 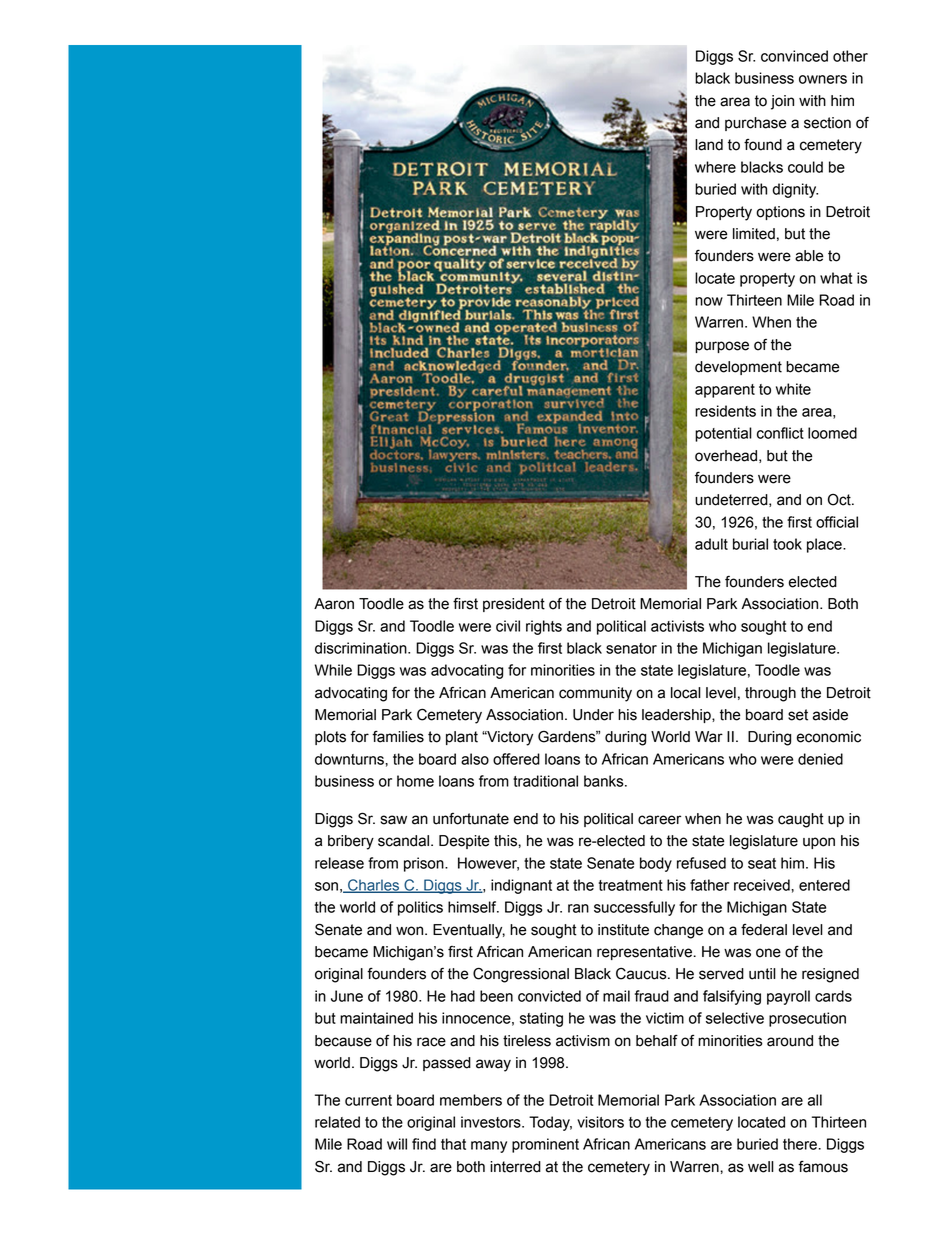 I want to click on land, so click(x=709, y=145).
